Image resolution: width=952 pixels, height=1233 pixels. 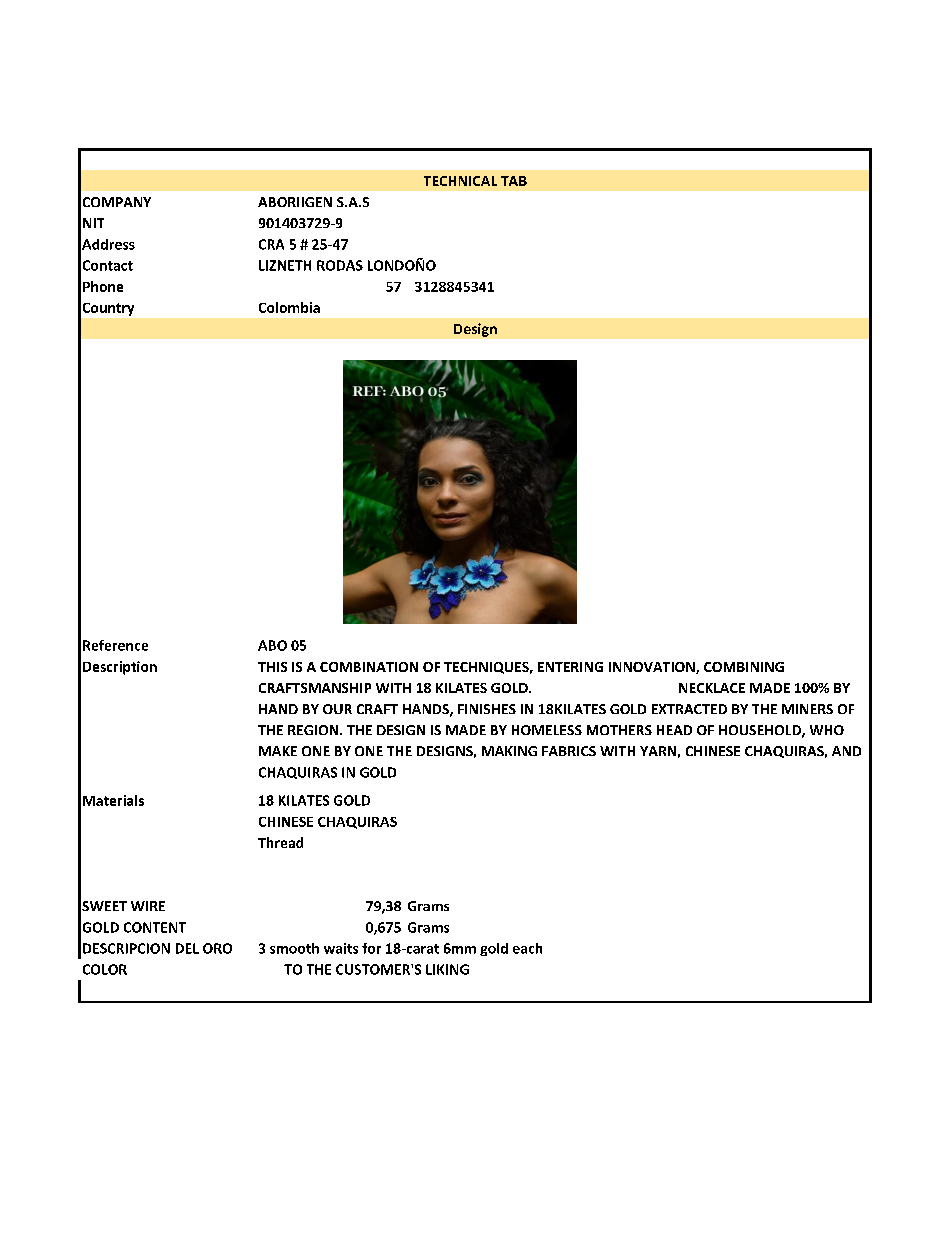 I want to click on COMBINING, so click(x=744, y=667).
